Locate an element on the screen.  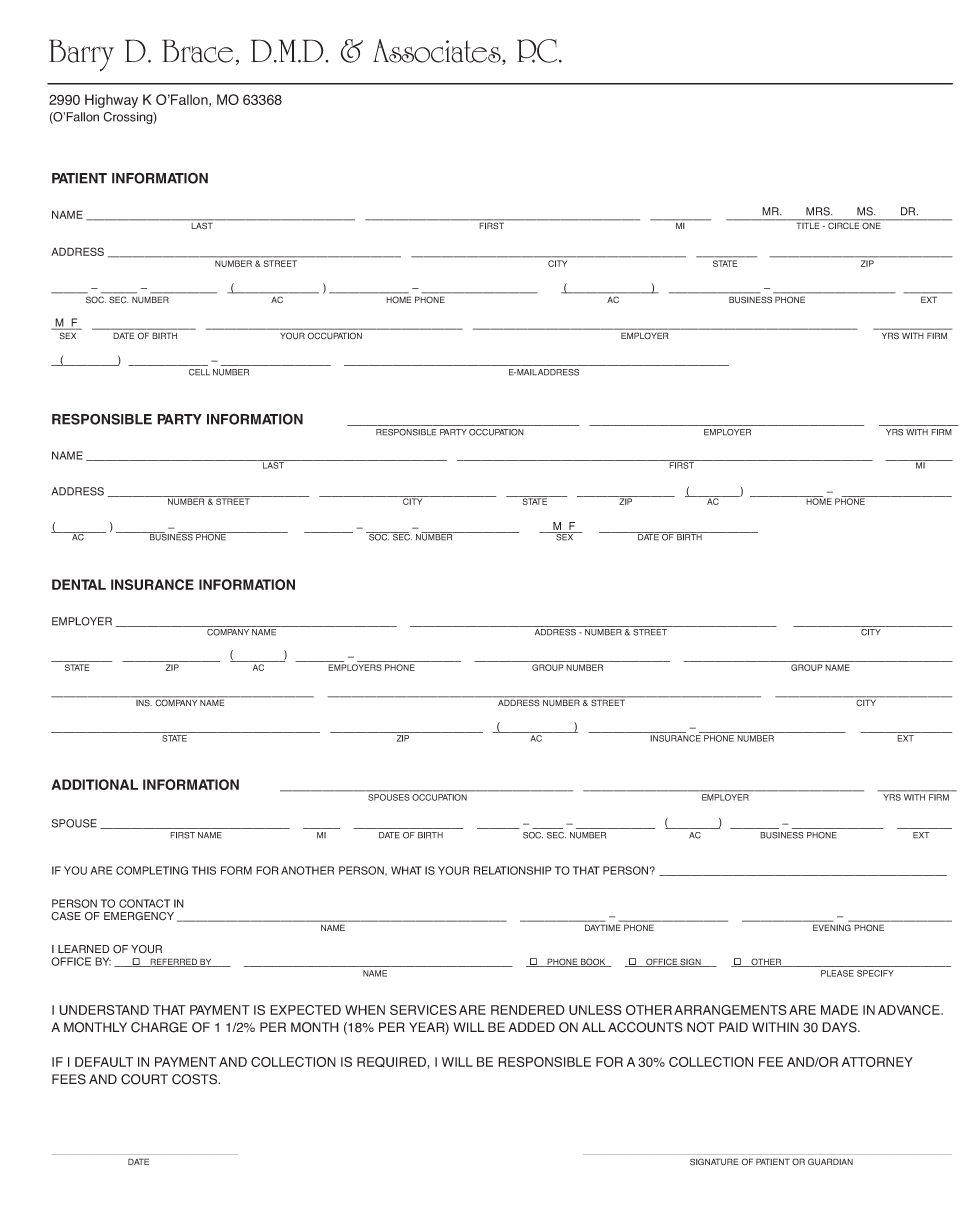
PLEASE is located at coordinates (837, 973).
